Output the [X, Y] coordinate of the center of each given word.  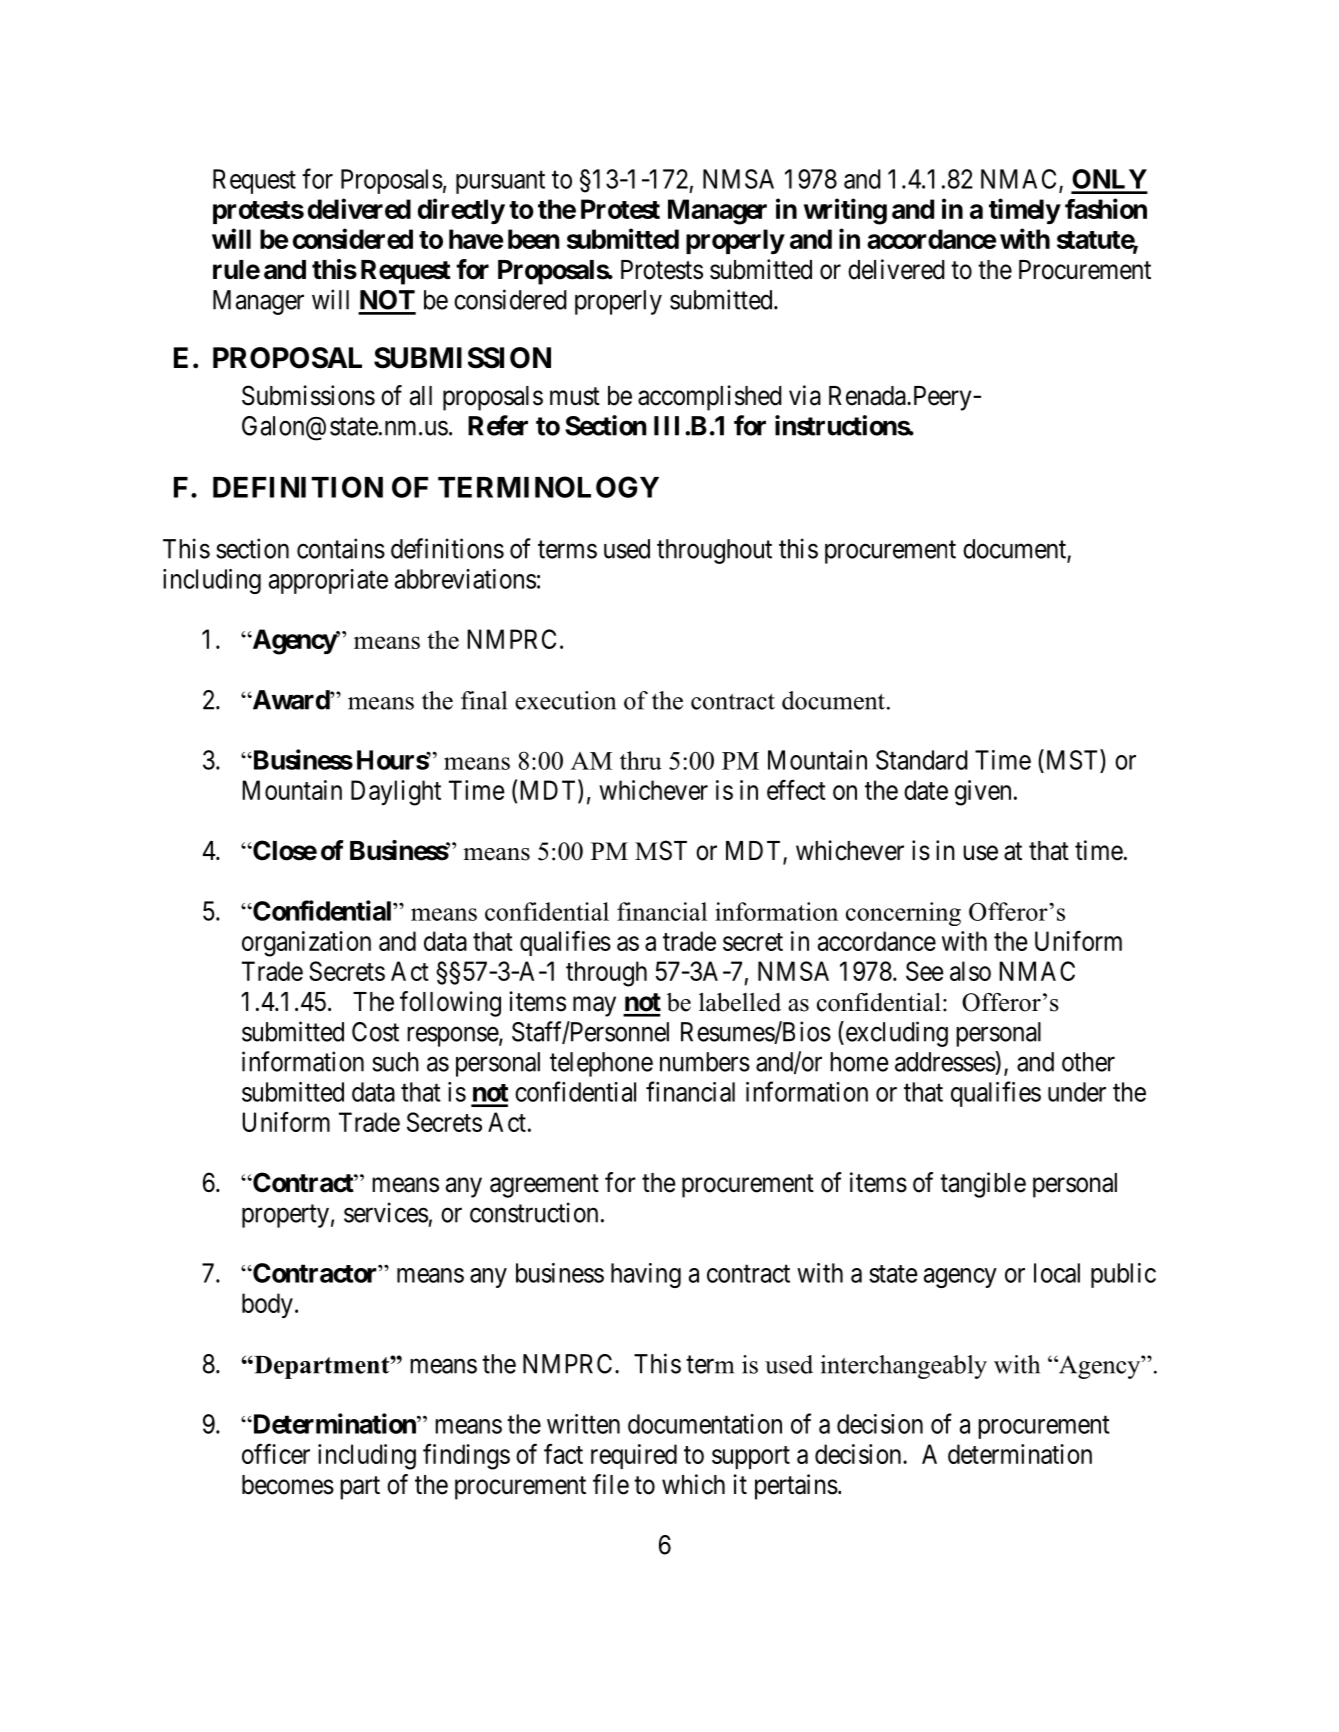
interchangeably [903, 1367]
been [534, 239]
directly [461, 211]
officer [276, 1453]
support [751, 1457]
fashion [1106, 208]
